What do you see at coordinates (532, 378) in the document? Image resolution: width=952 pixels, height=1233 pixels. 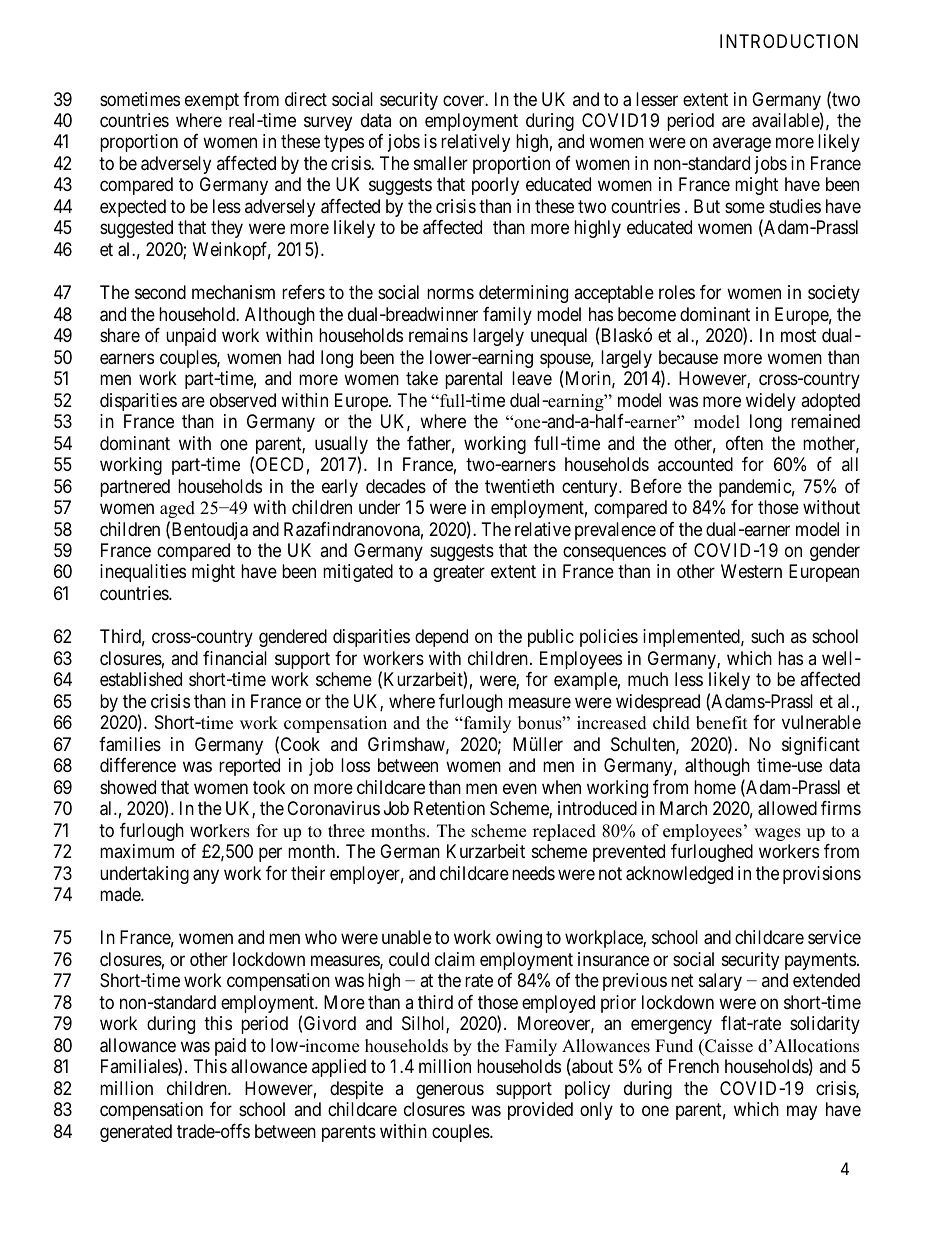 I see `leave` at bounding box center [532, 378].
